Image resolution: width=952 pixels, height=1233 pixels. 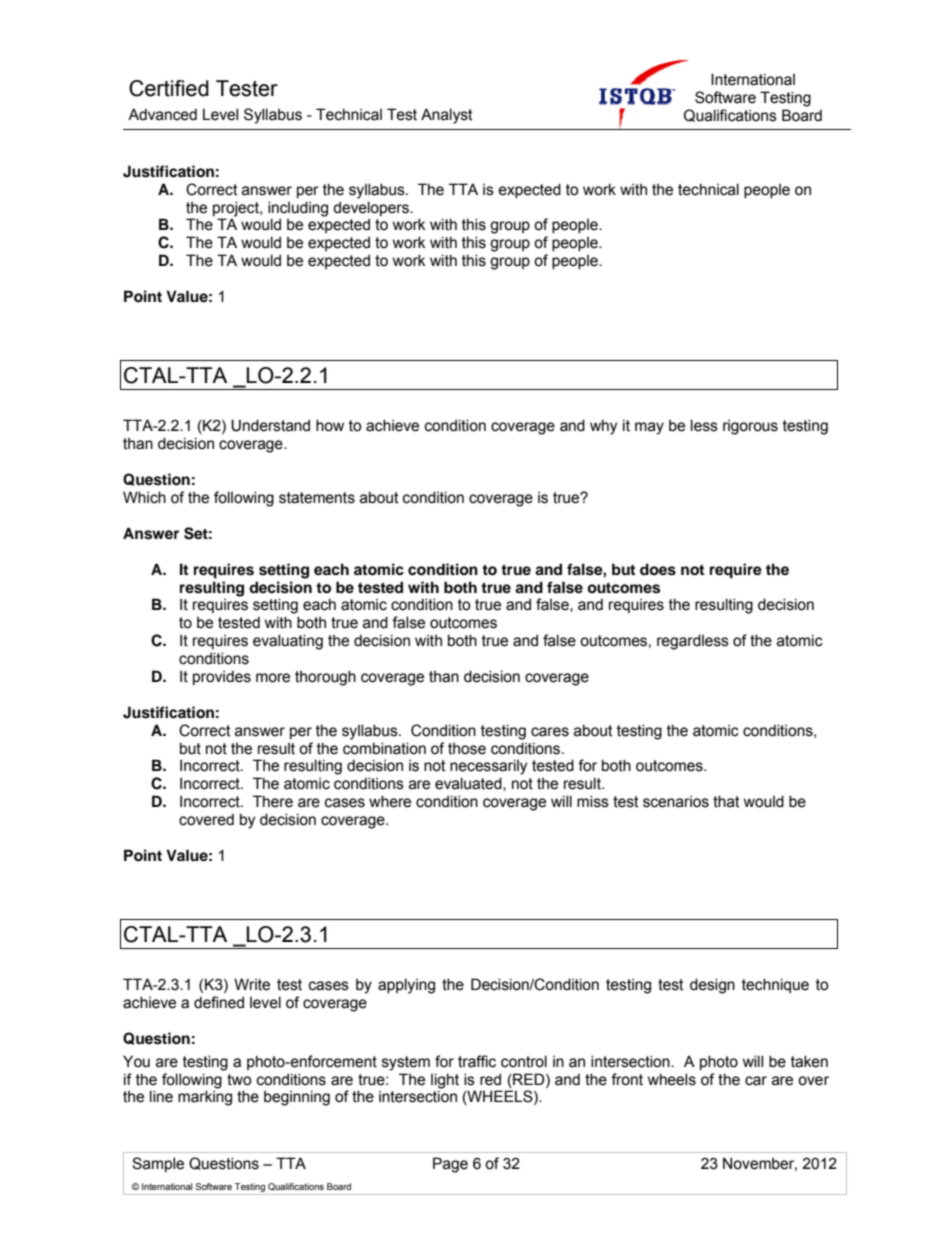 I want to click on why, so click(x=603, y=427).
